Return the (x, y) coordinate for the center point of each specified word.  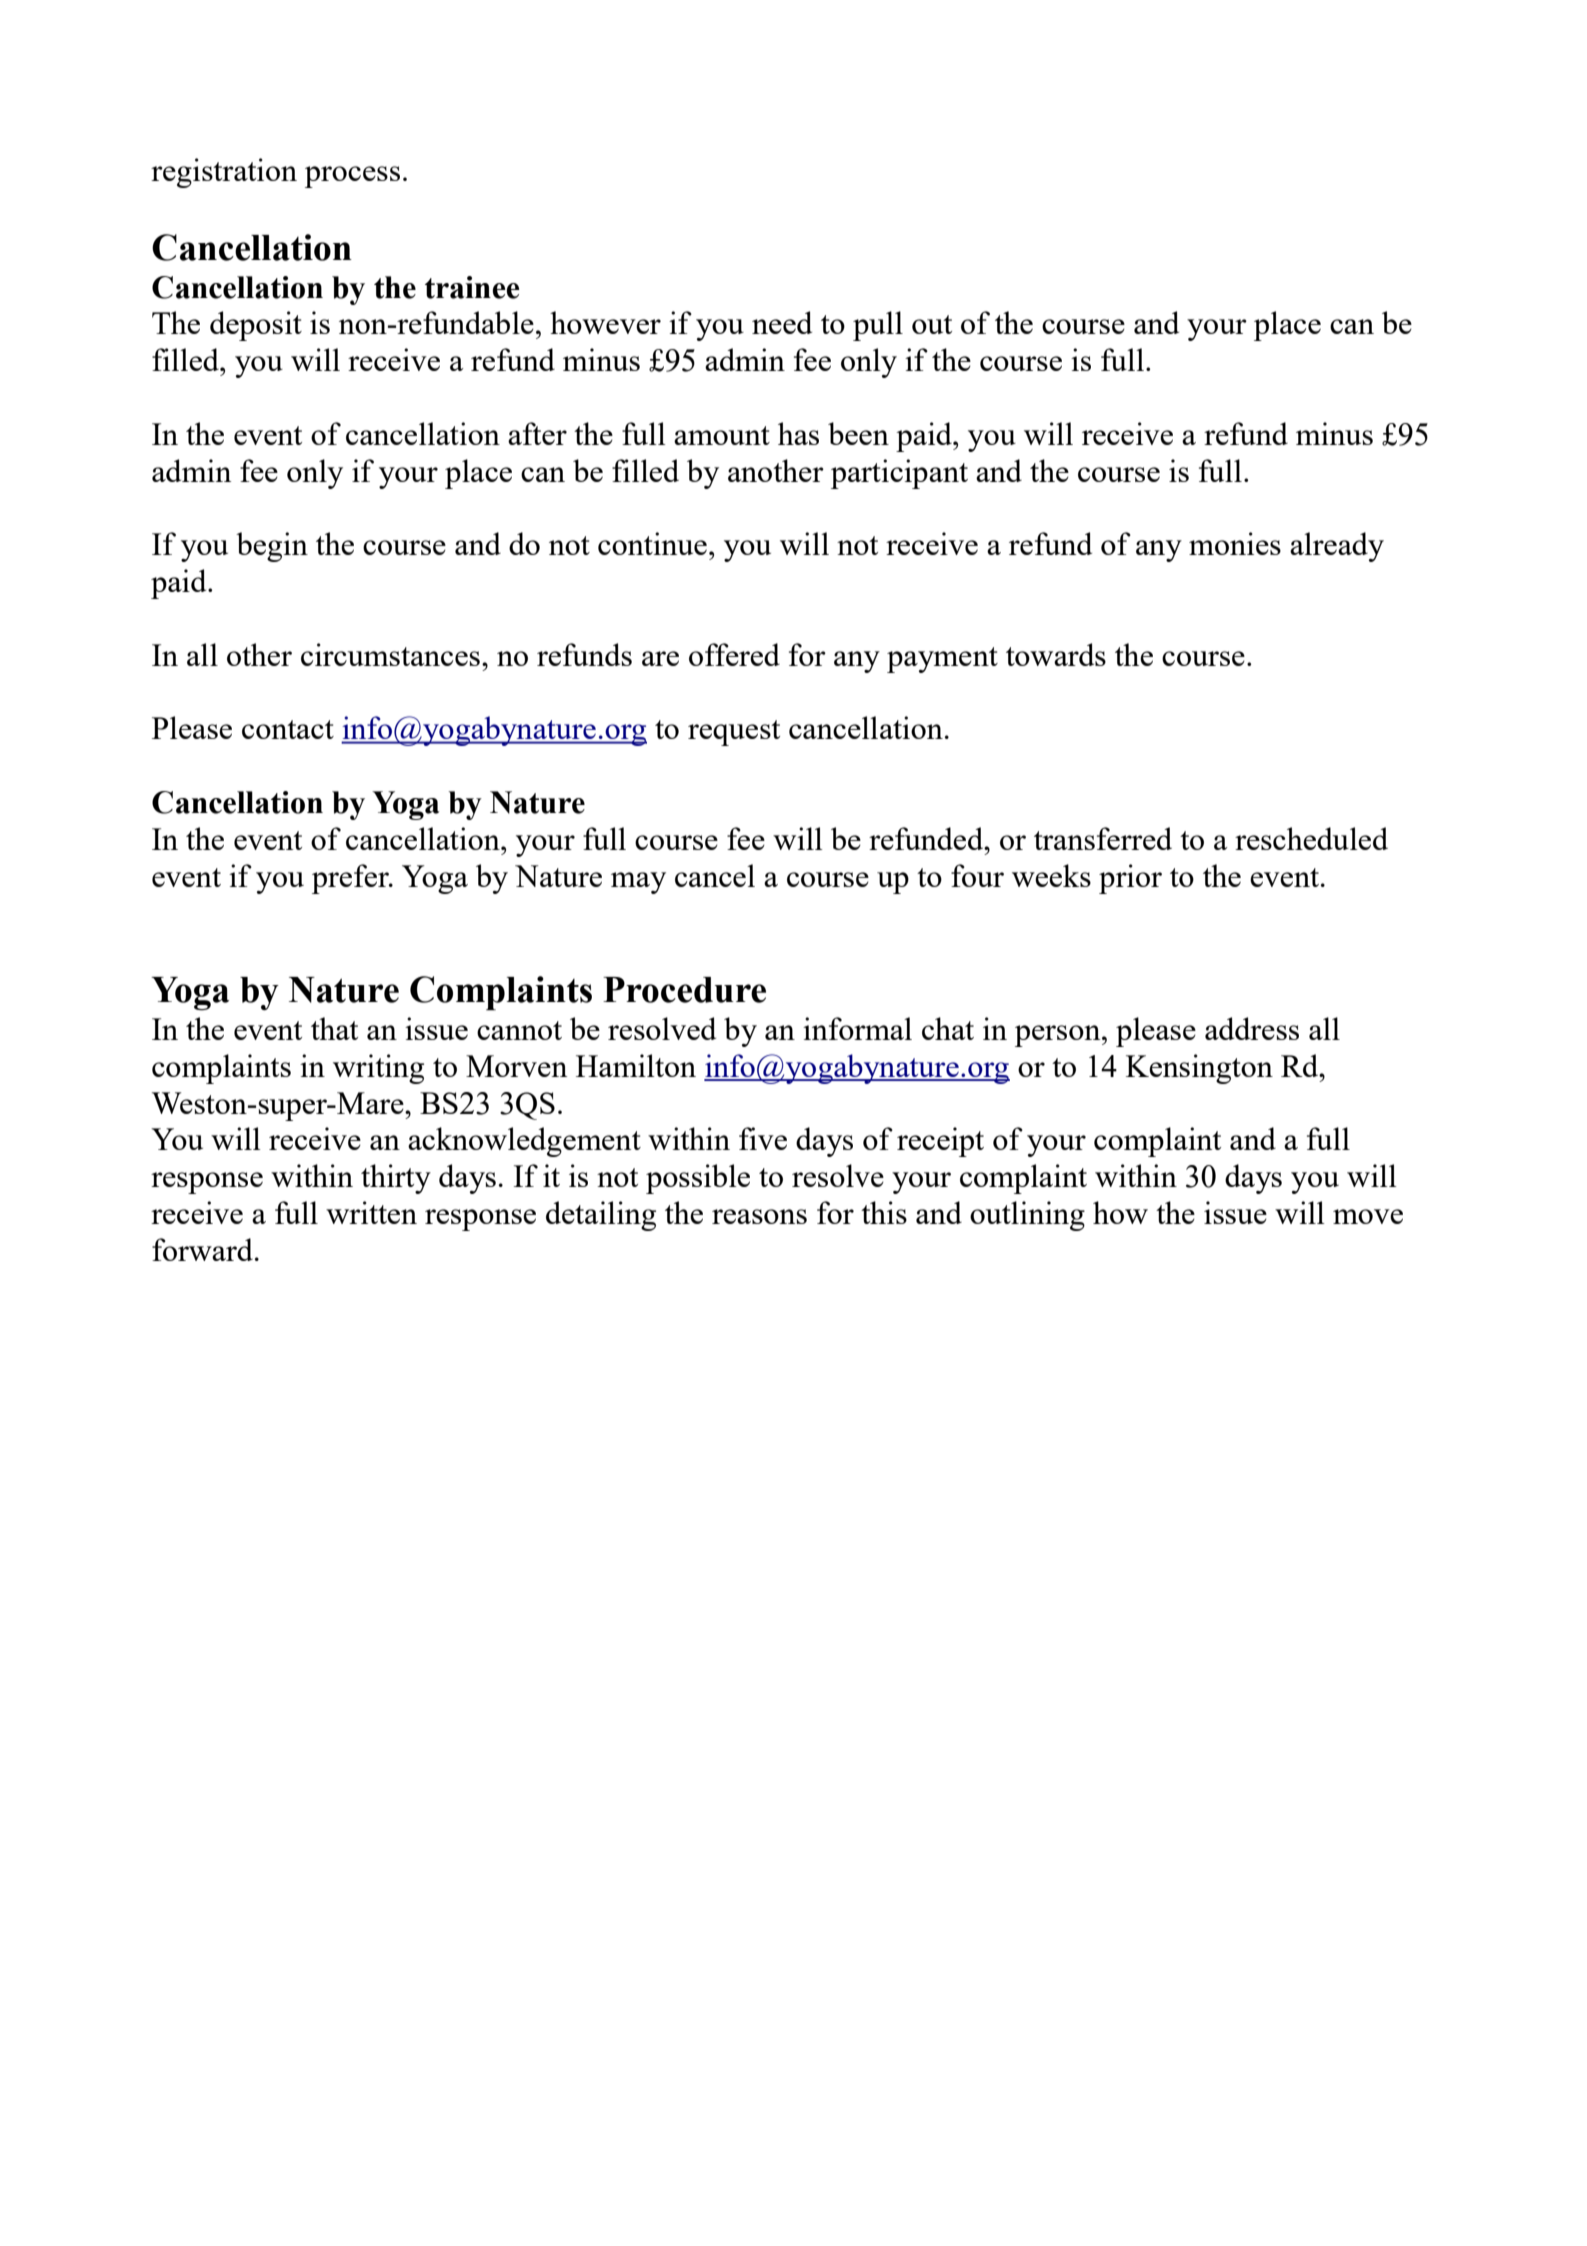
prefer (351, 879)
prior (1130, 879)
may (638, 883)
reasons (759, 1216)
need (782, 322)
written (371, 1212)
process (352, 177)
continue (652, 543)
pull (878, 326)
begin (272, 547)
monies (1235, 543)
